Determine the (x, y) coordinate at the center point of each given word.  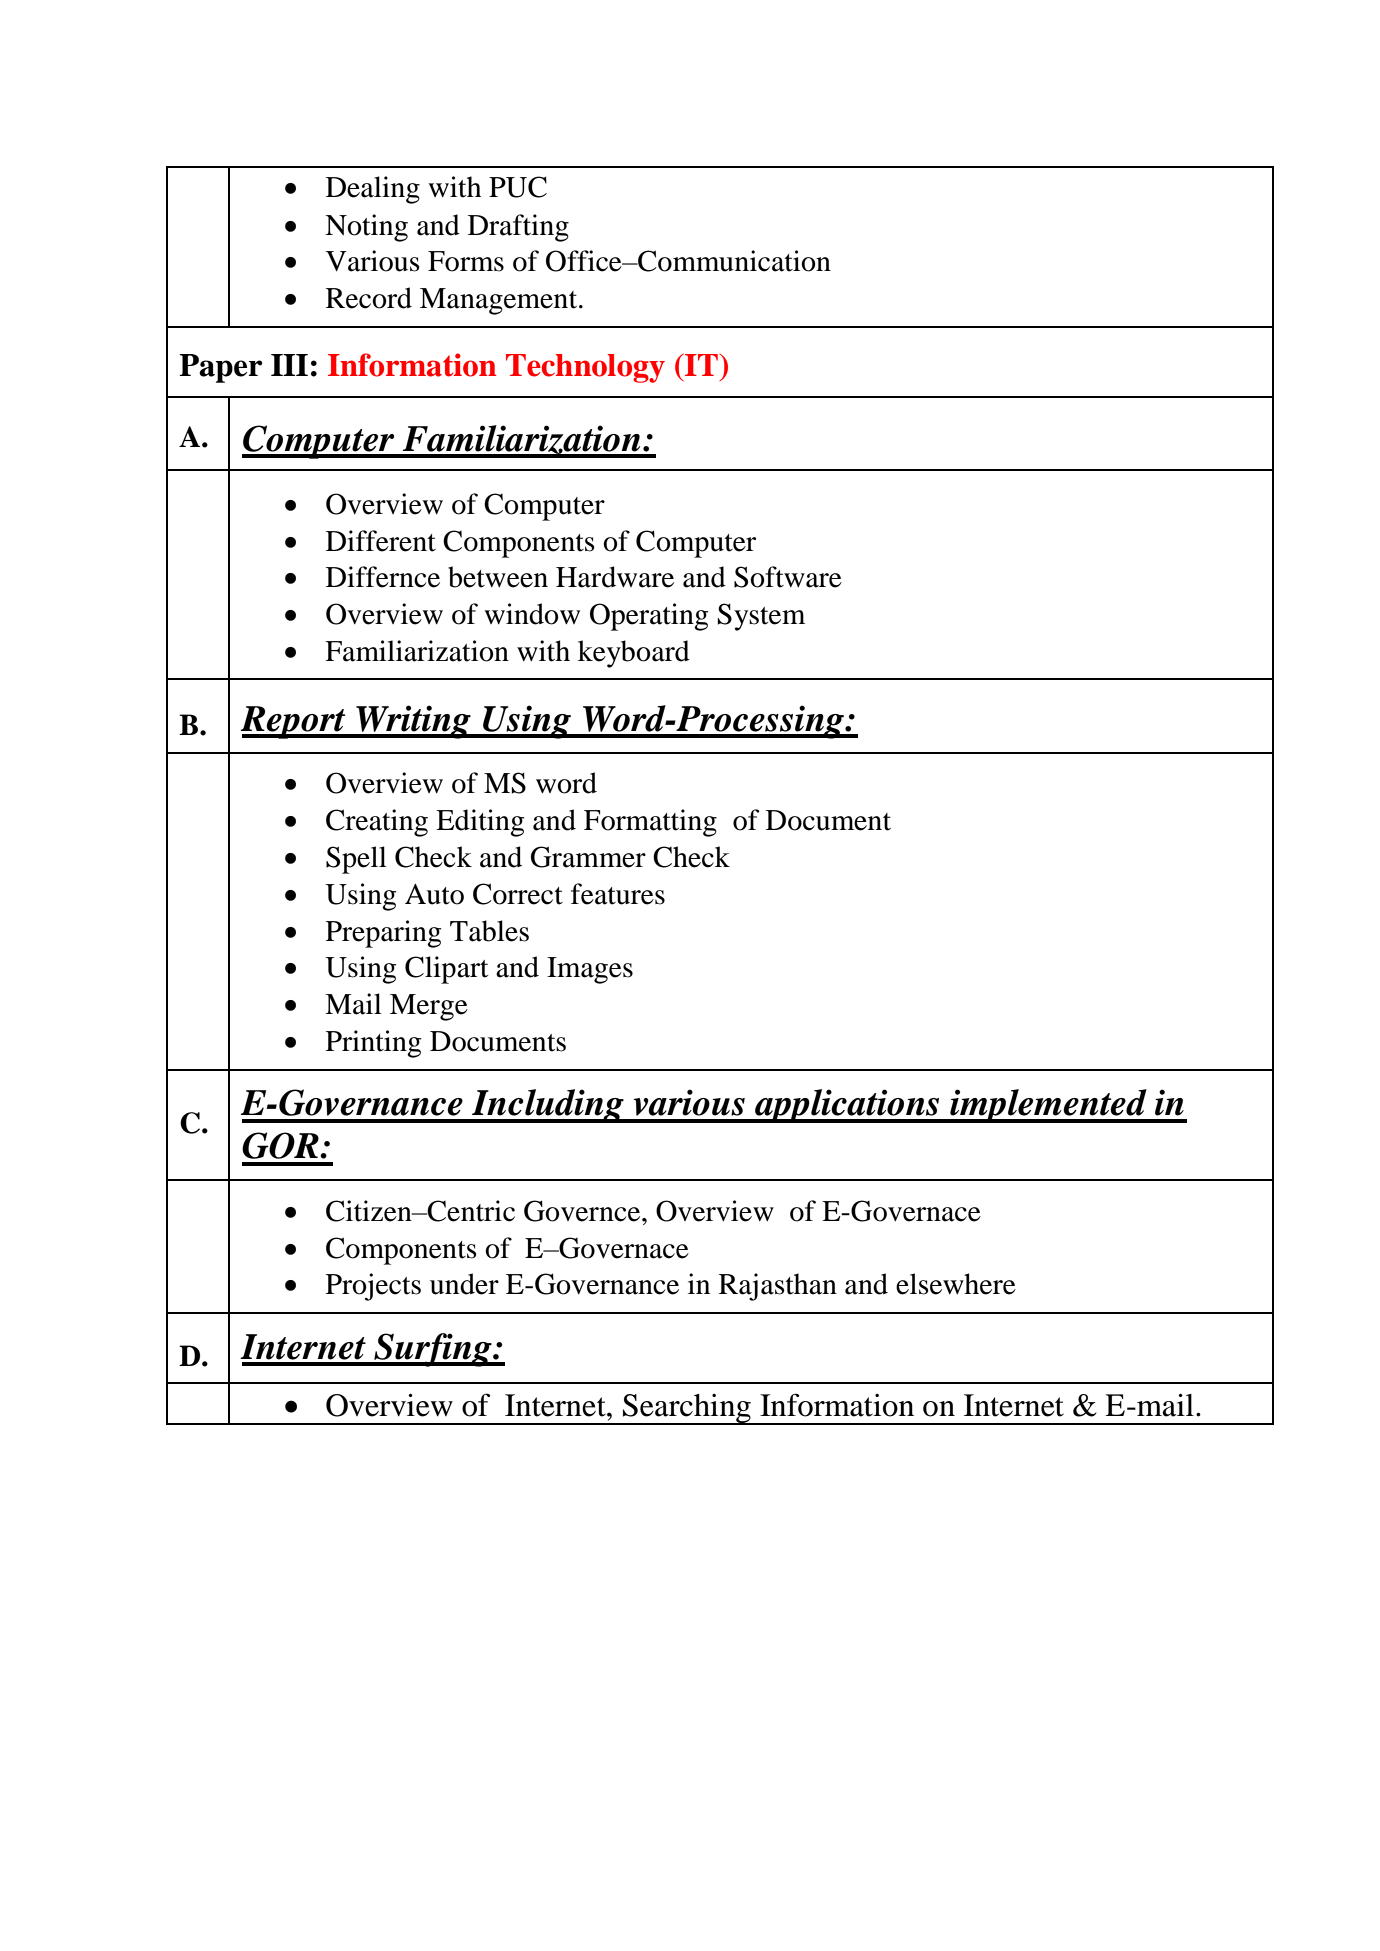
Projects (373, 1287)
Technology (585, 368)
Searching (687, 1409)
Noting (366, 228)
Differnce (383, 577)
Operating (649, 617)
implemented (1048, 1106)
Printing (373, 1044)
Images (590, 970)
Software (788, 577)
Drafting (518, 228)
